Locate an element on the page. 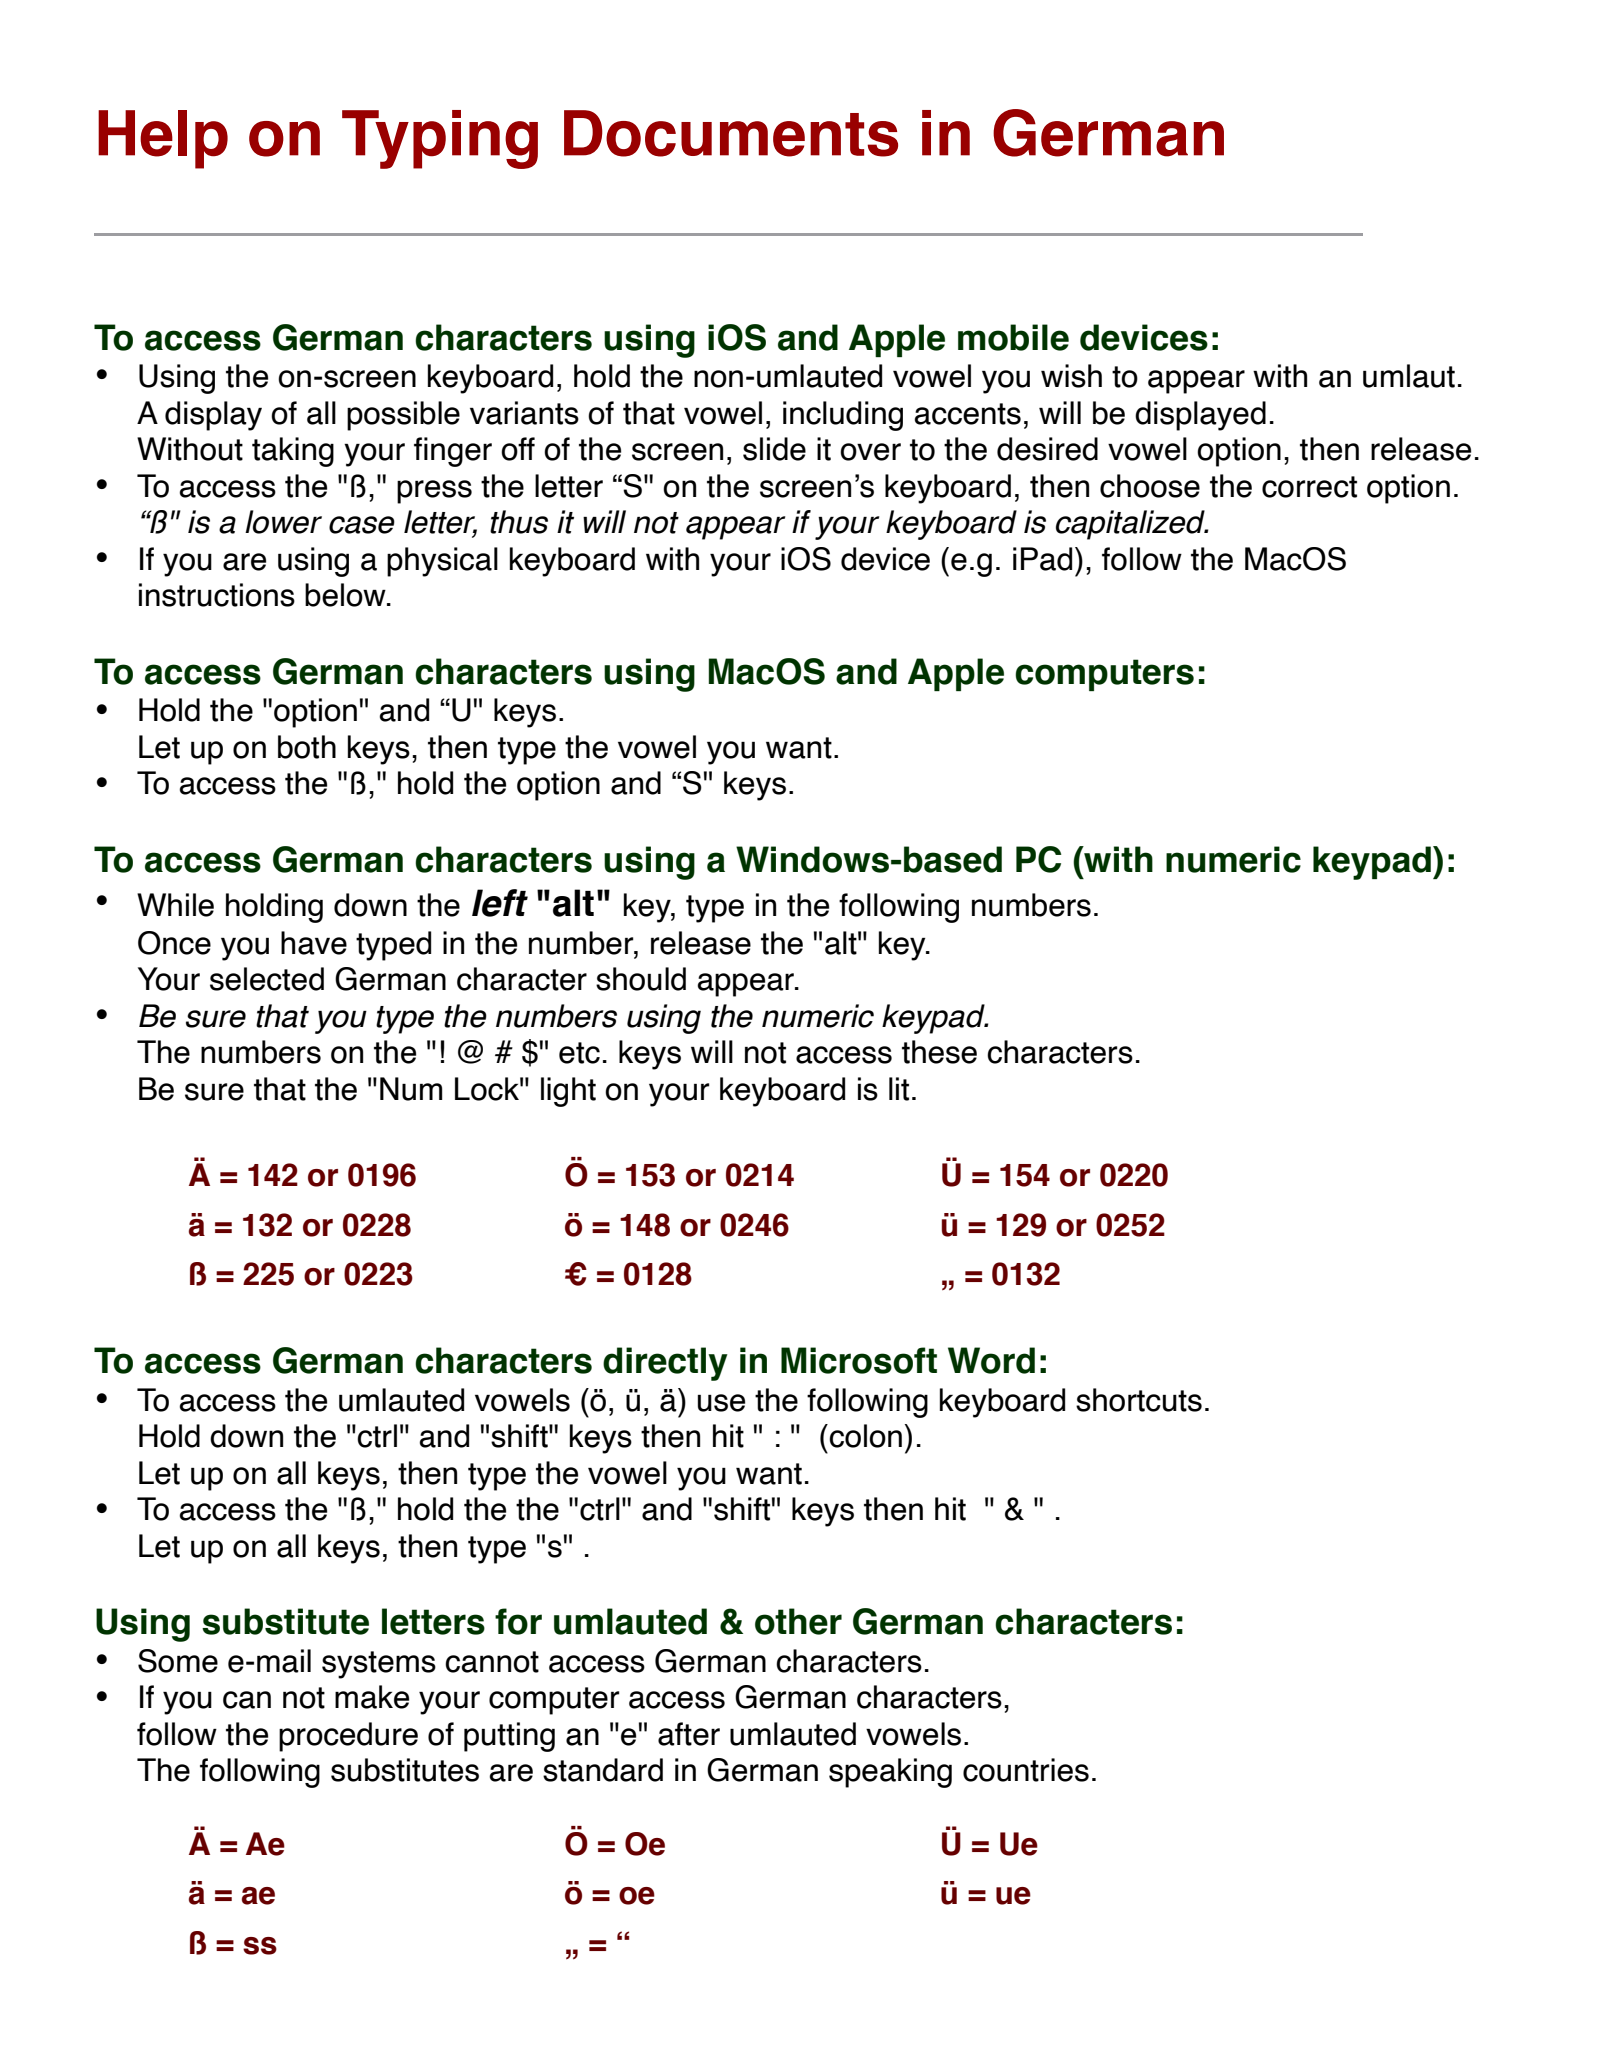  Help is located at coordinates (163, 139).
